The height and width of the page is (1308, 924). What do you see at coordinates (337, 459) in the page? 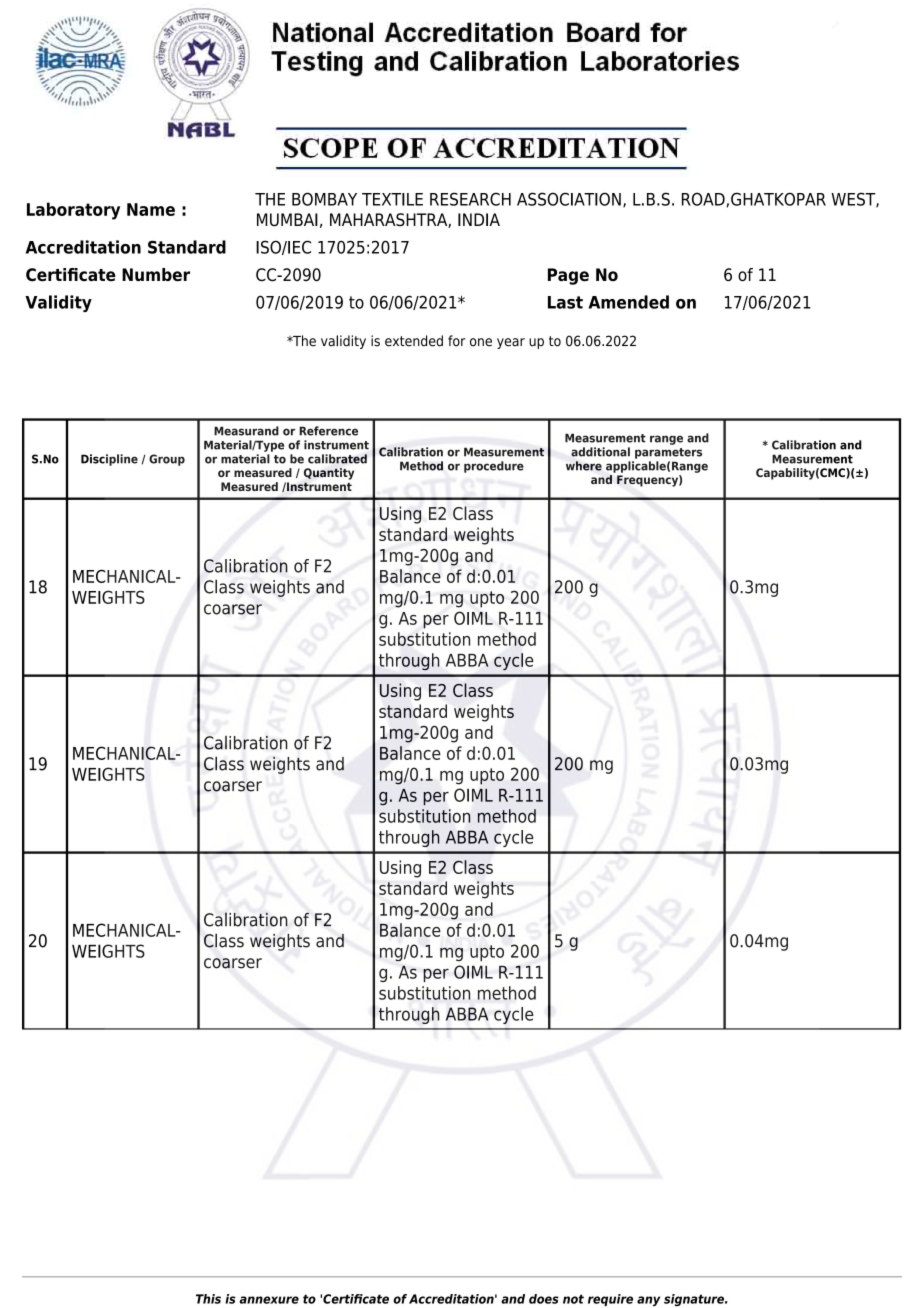
I see `calibrated` at bounding box center [337, 459].
